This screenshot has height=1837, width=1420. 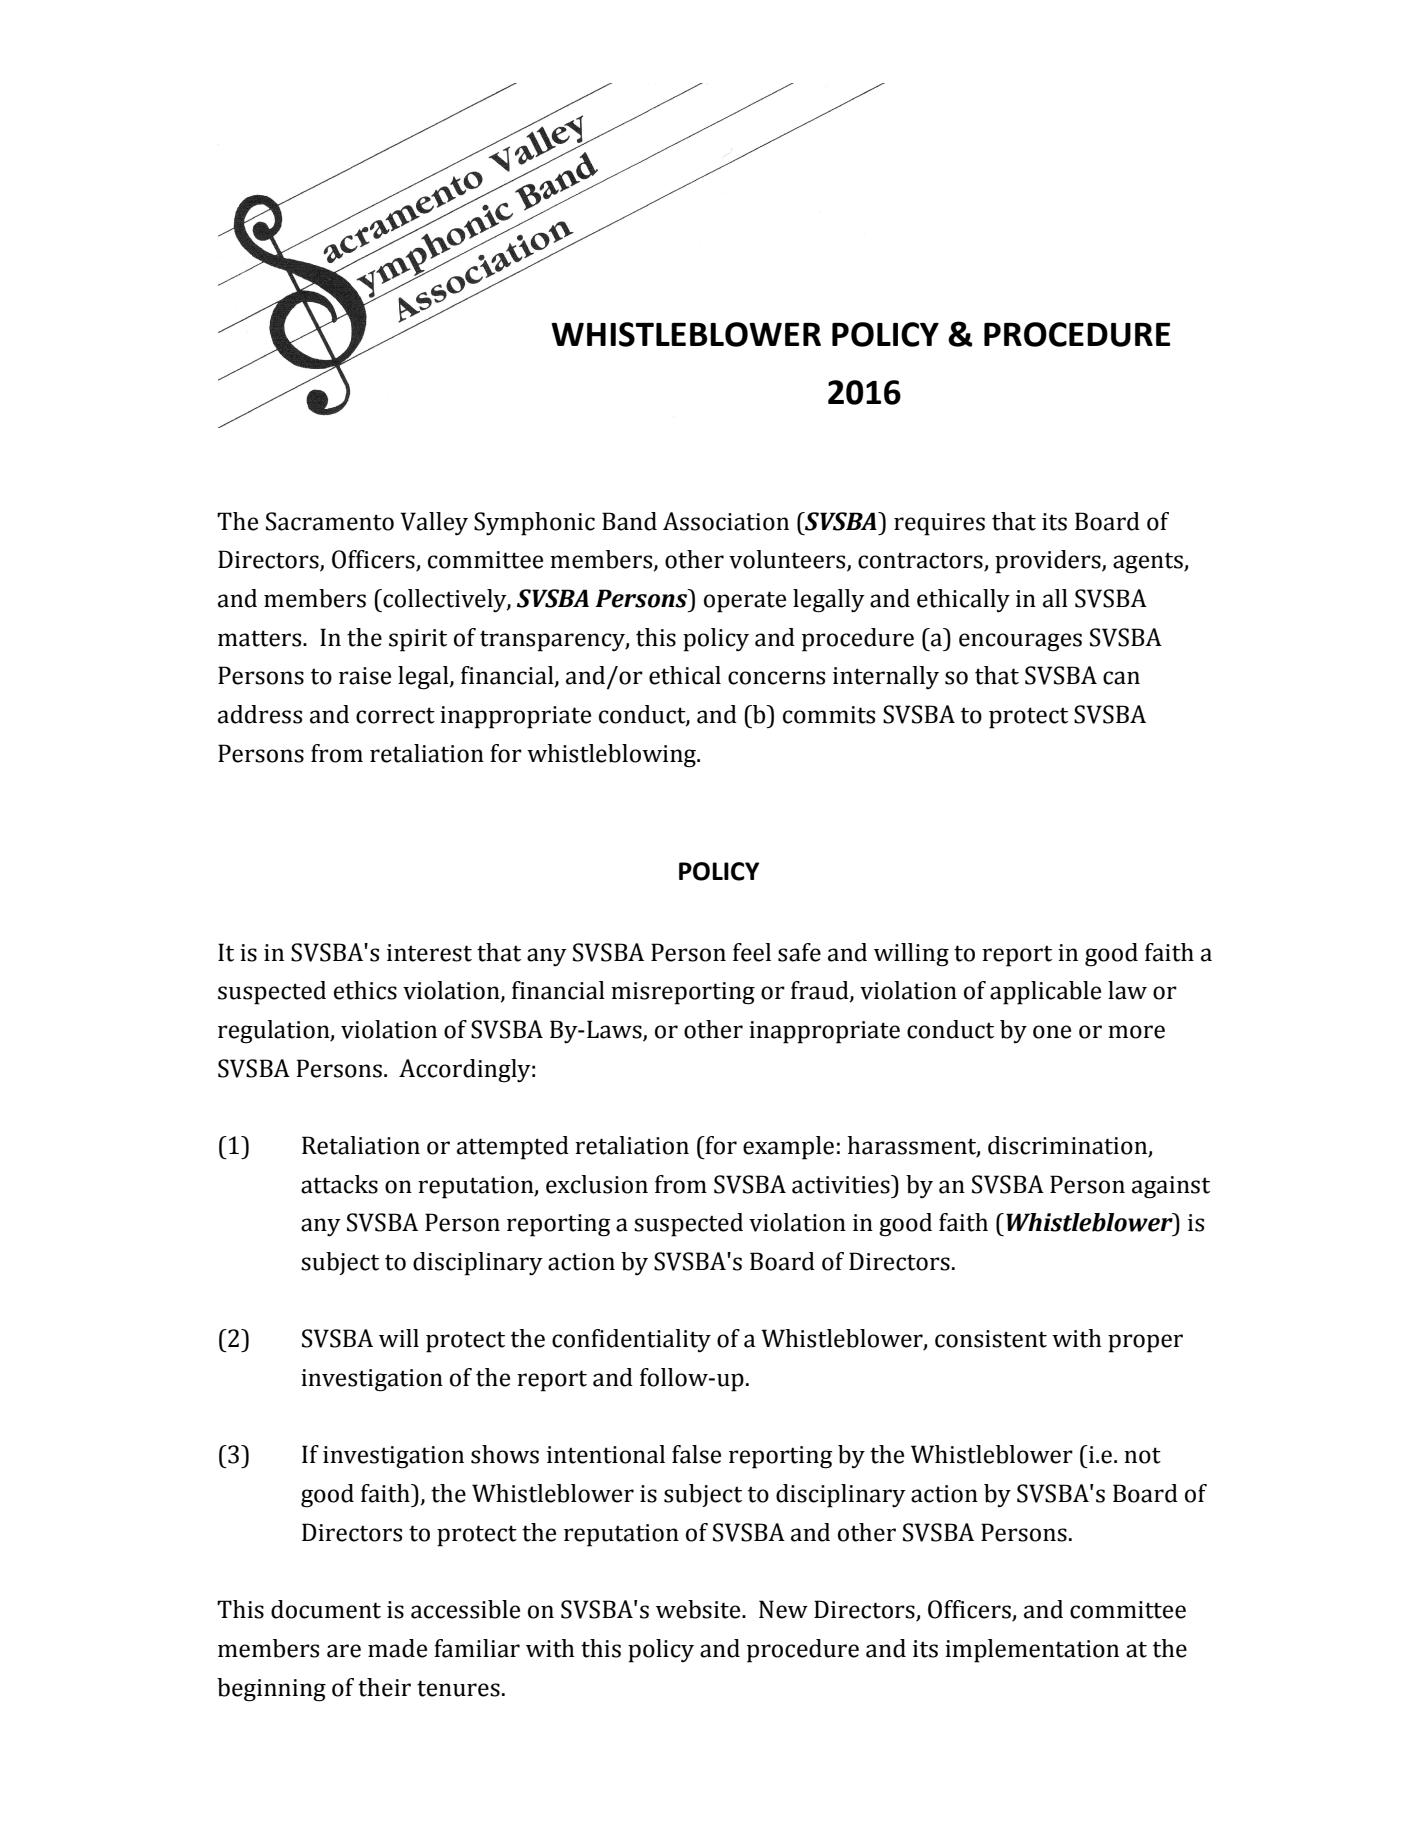 What do you see at coordinates (330, 521) in the screenshot?
I see `Sacramento` at bounding box center [330, 521].
